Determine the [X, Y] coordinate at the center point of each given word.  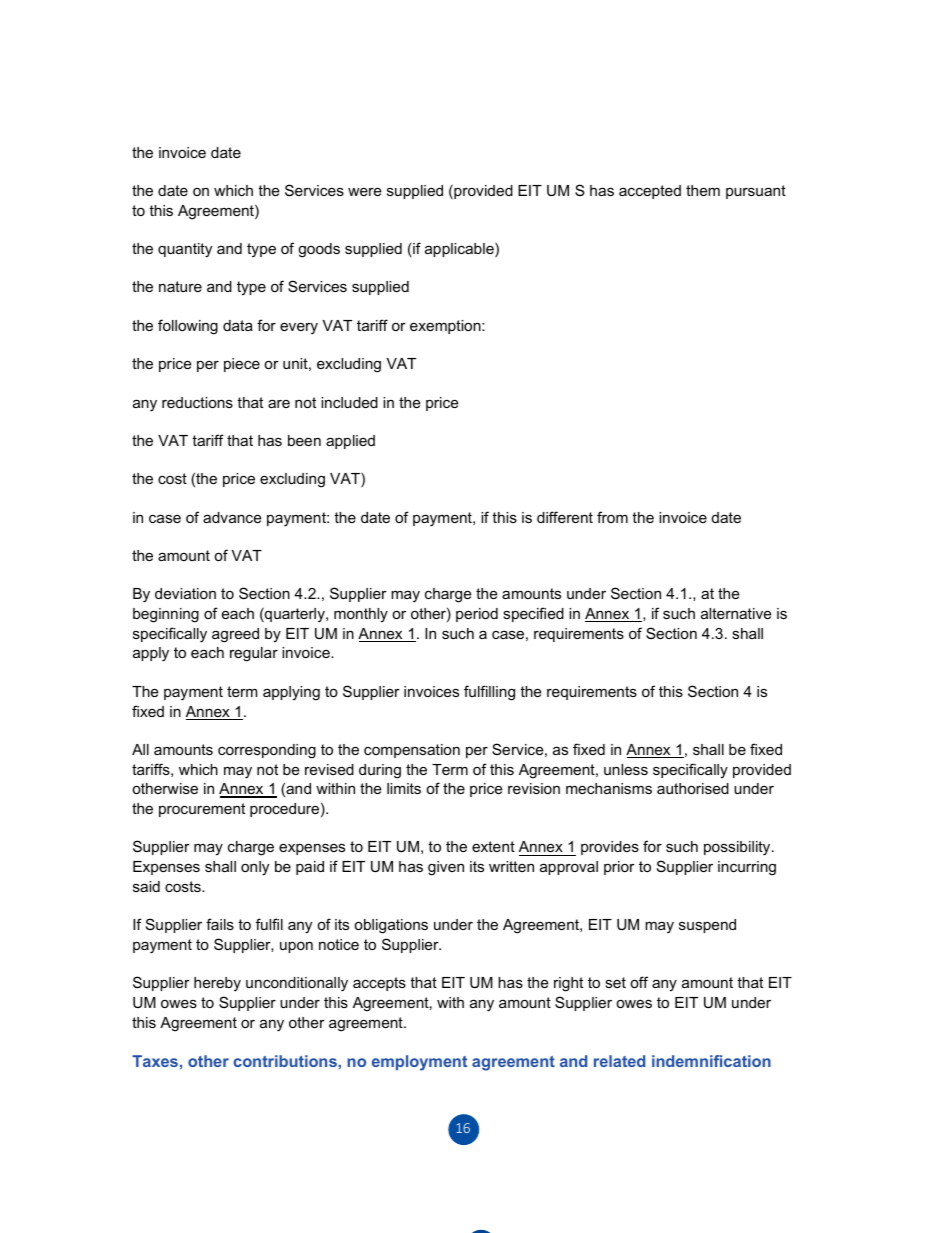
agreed [235, 635]
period [477, 615]
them [703, 190]
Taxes [155, 1061]
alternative [736, 613]
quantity [185, 250]
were [364, 191]
